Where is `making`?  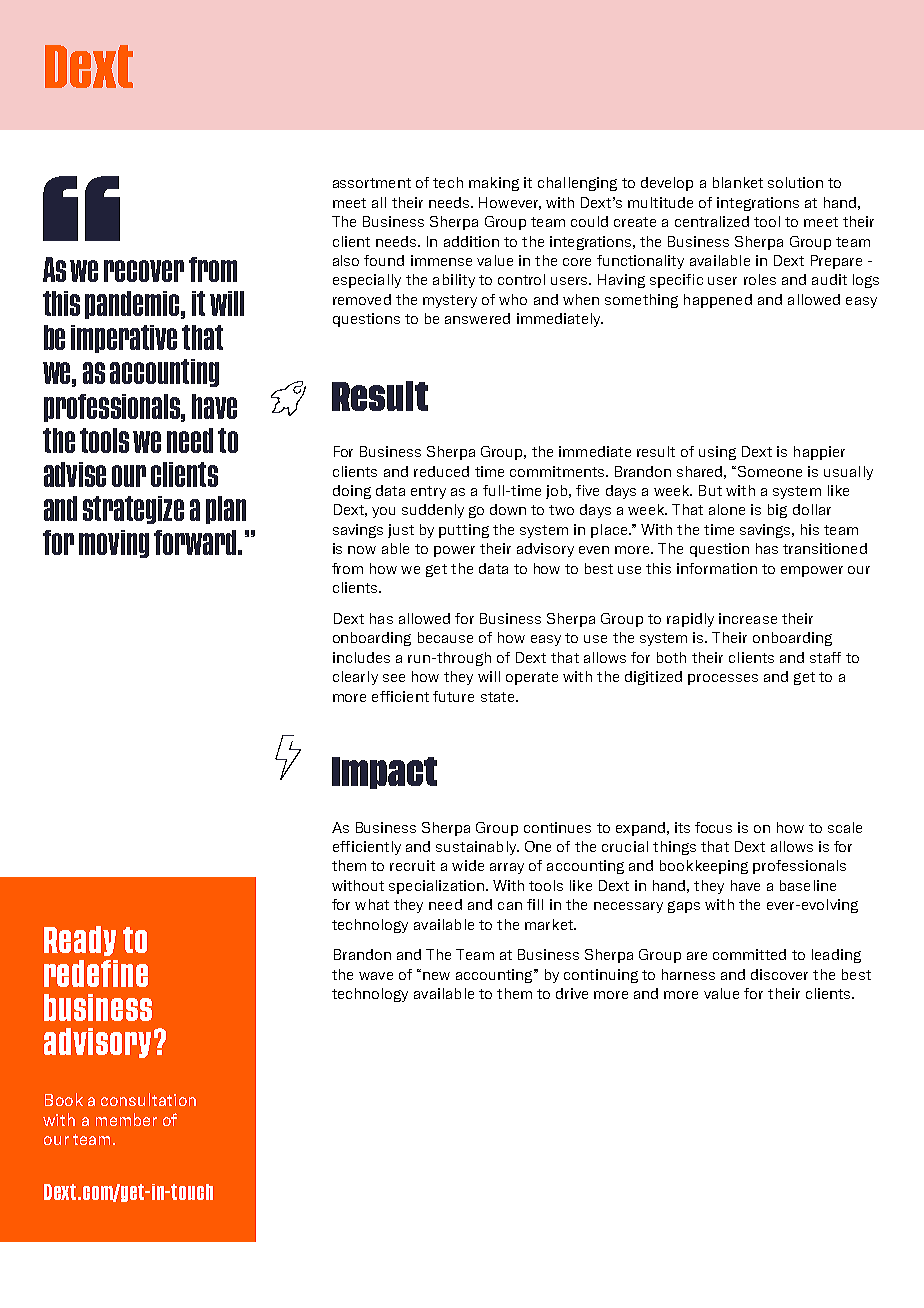
making is located at coordinates (494, 184).
